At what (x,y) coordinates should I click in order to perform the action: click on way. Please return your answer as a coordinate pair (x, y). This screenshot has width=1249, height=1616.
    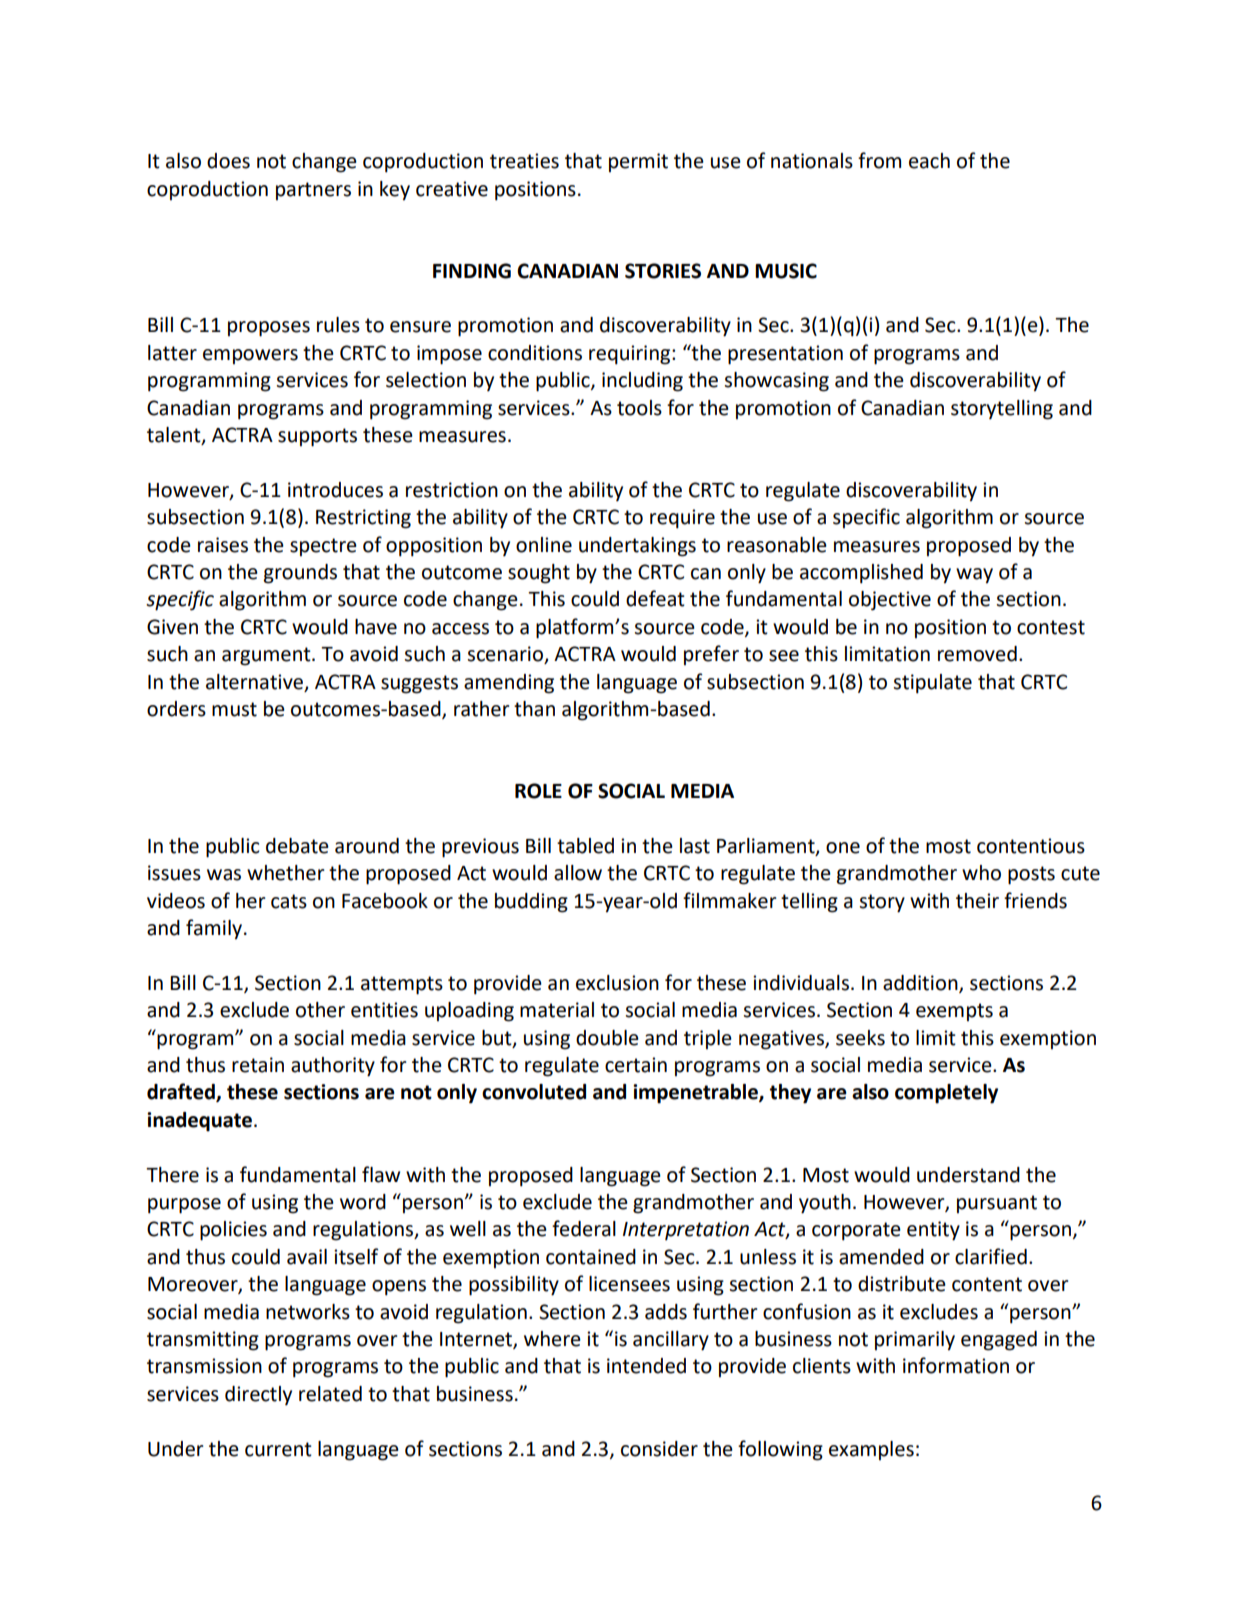
    Looking at the image, I should click on (974, 576).
